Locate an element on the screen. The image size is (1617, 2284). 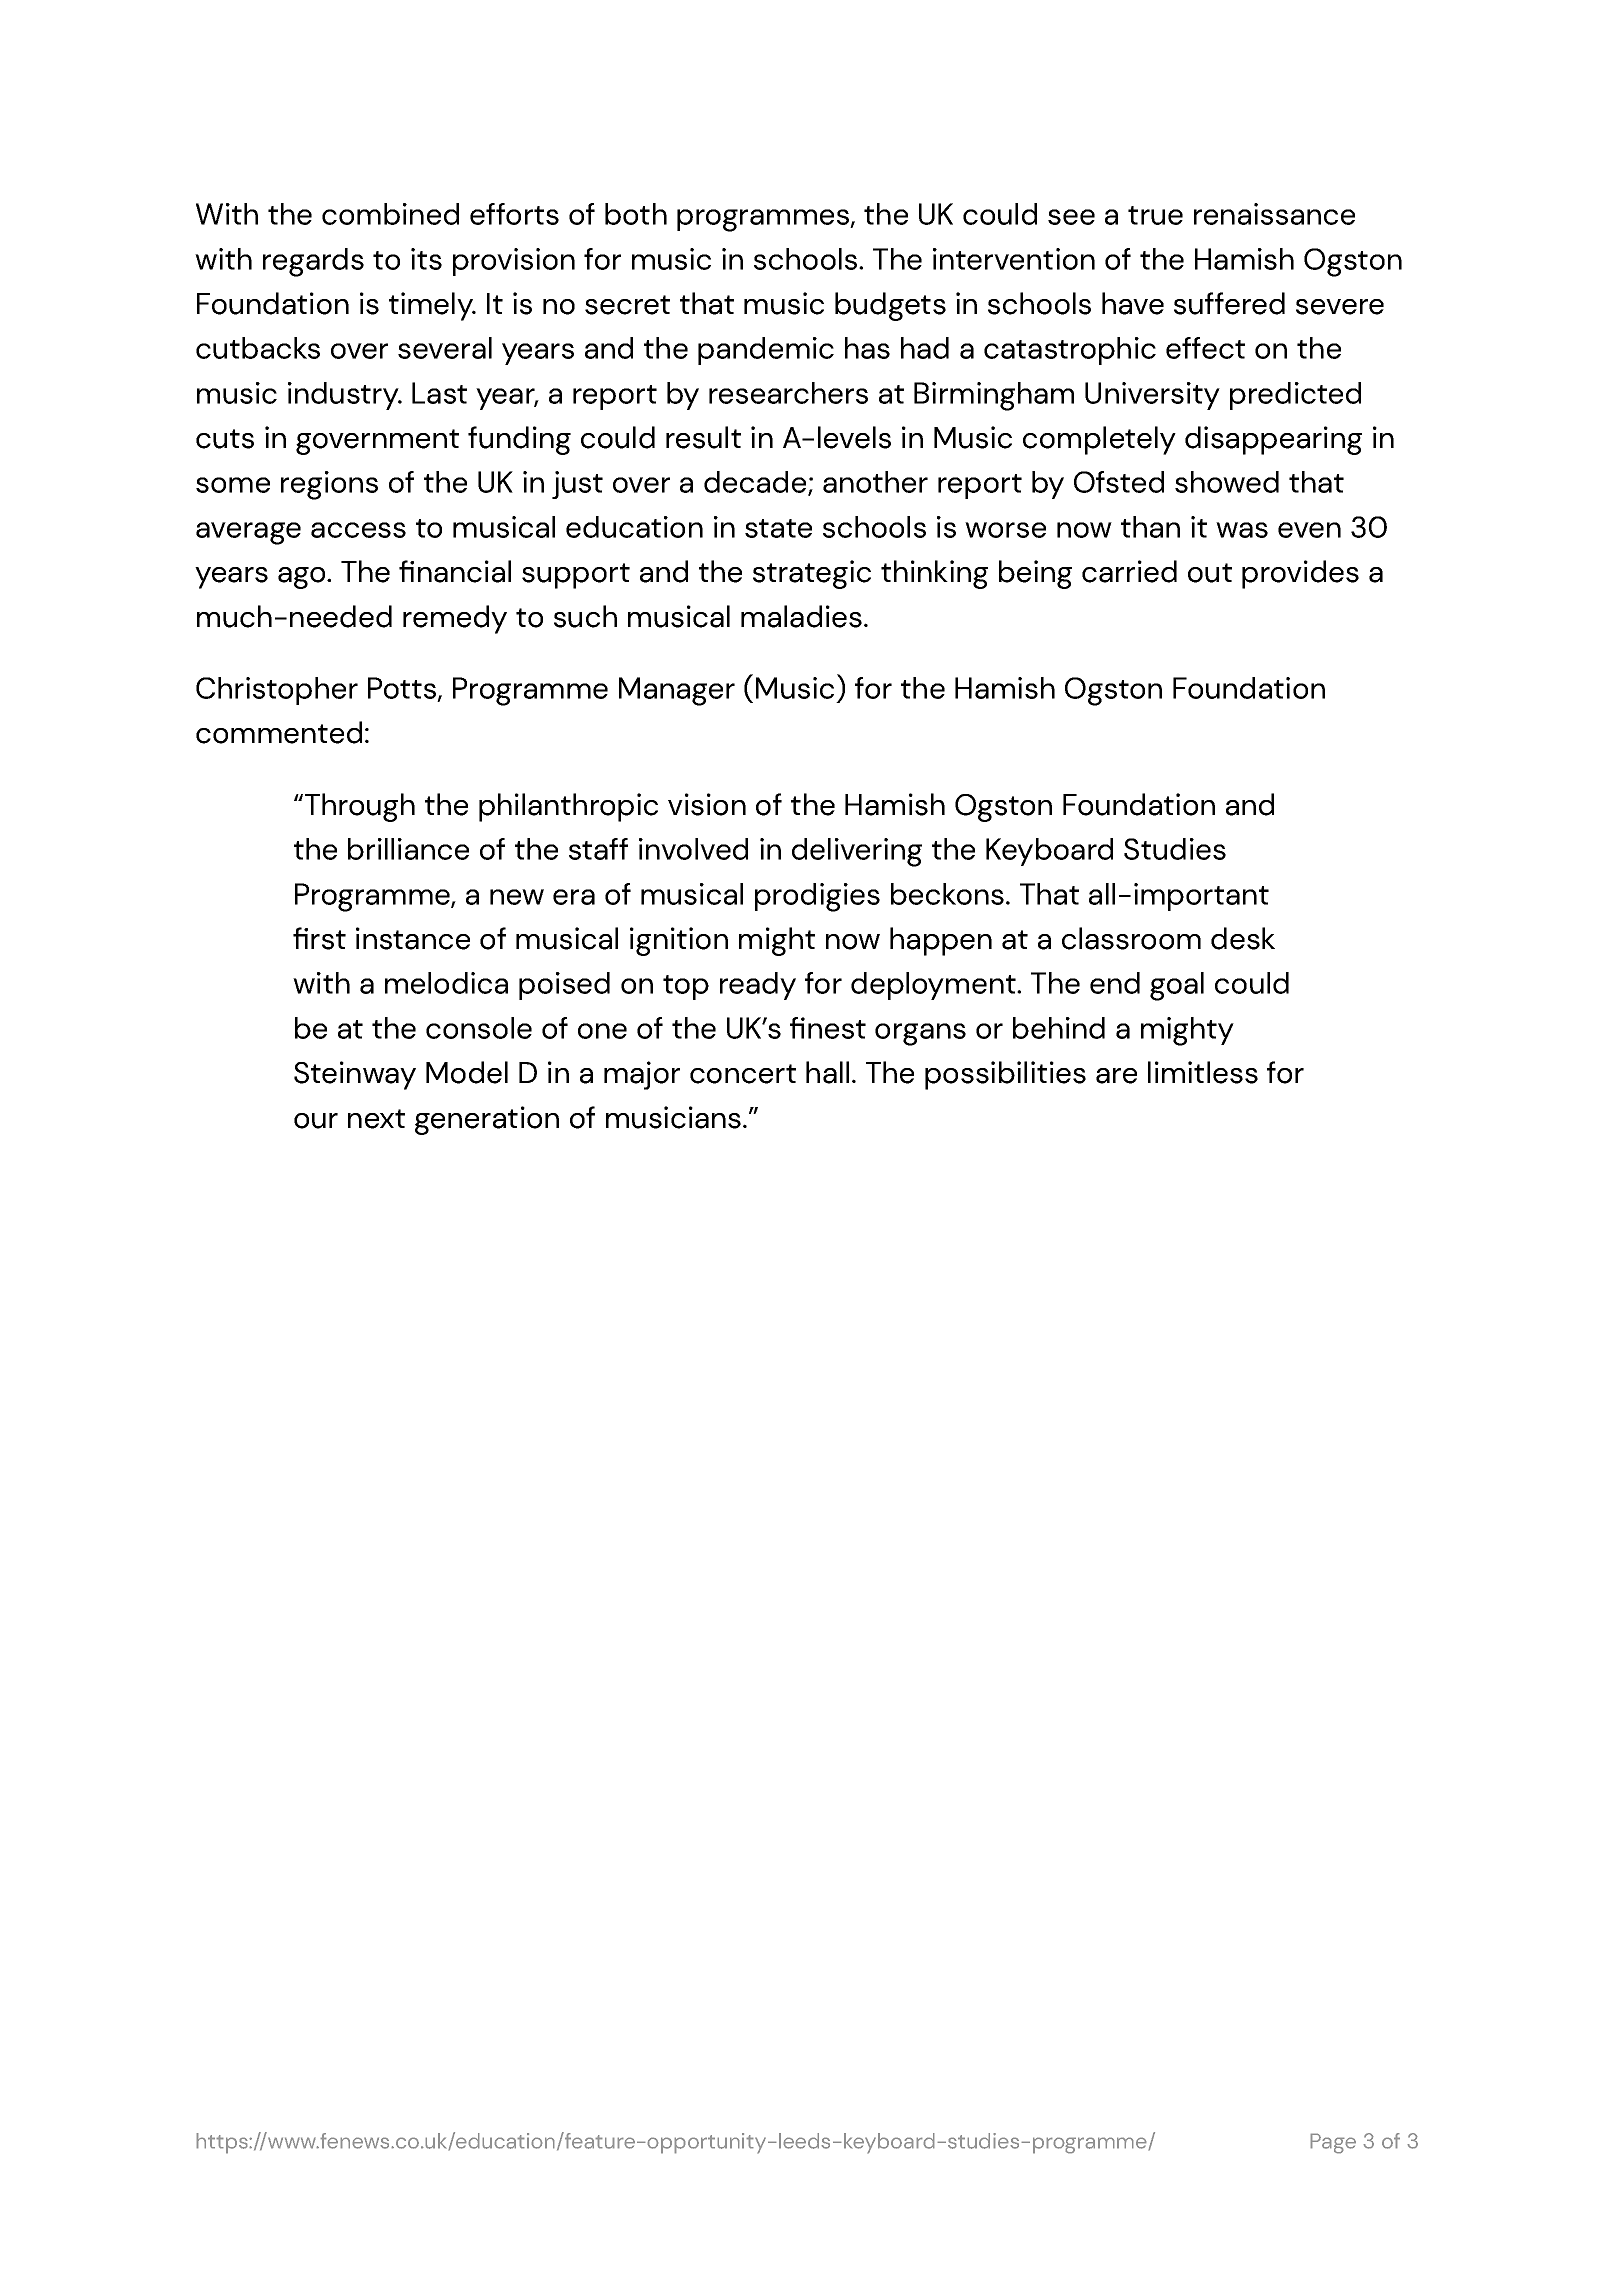
generation is located at coordinates (487, 1120).
